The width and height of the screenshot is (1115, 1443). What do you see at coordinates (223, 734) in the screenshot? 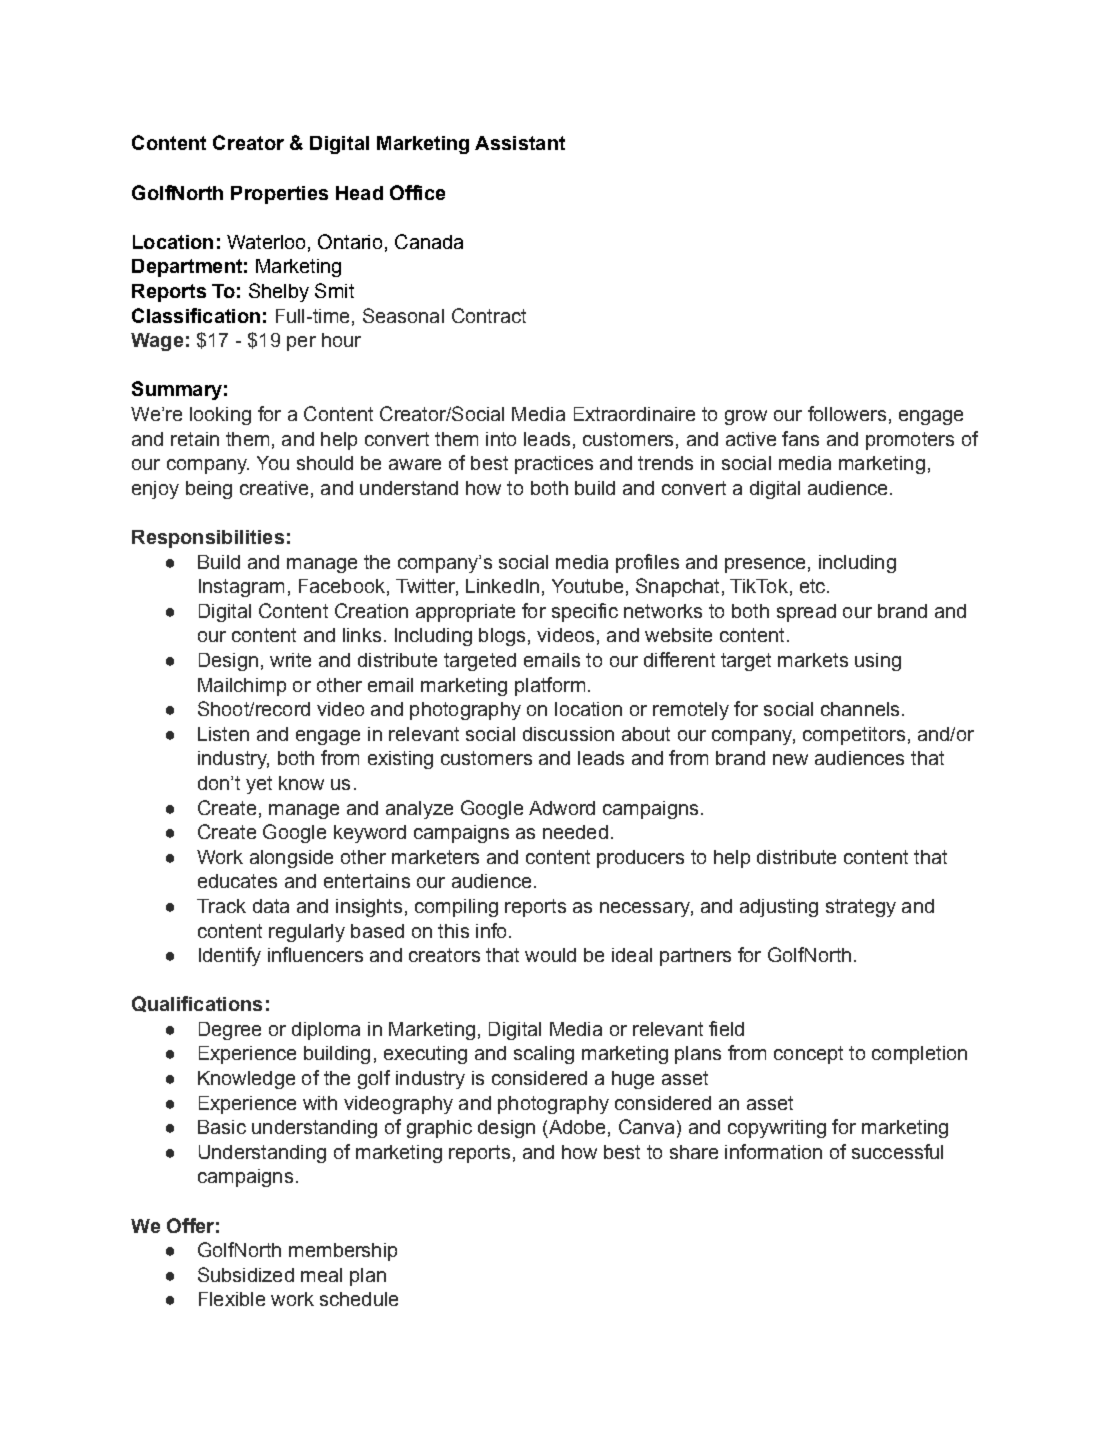
I see `Listen` at bounding box center [223, 734].
